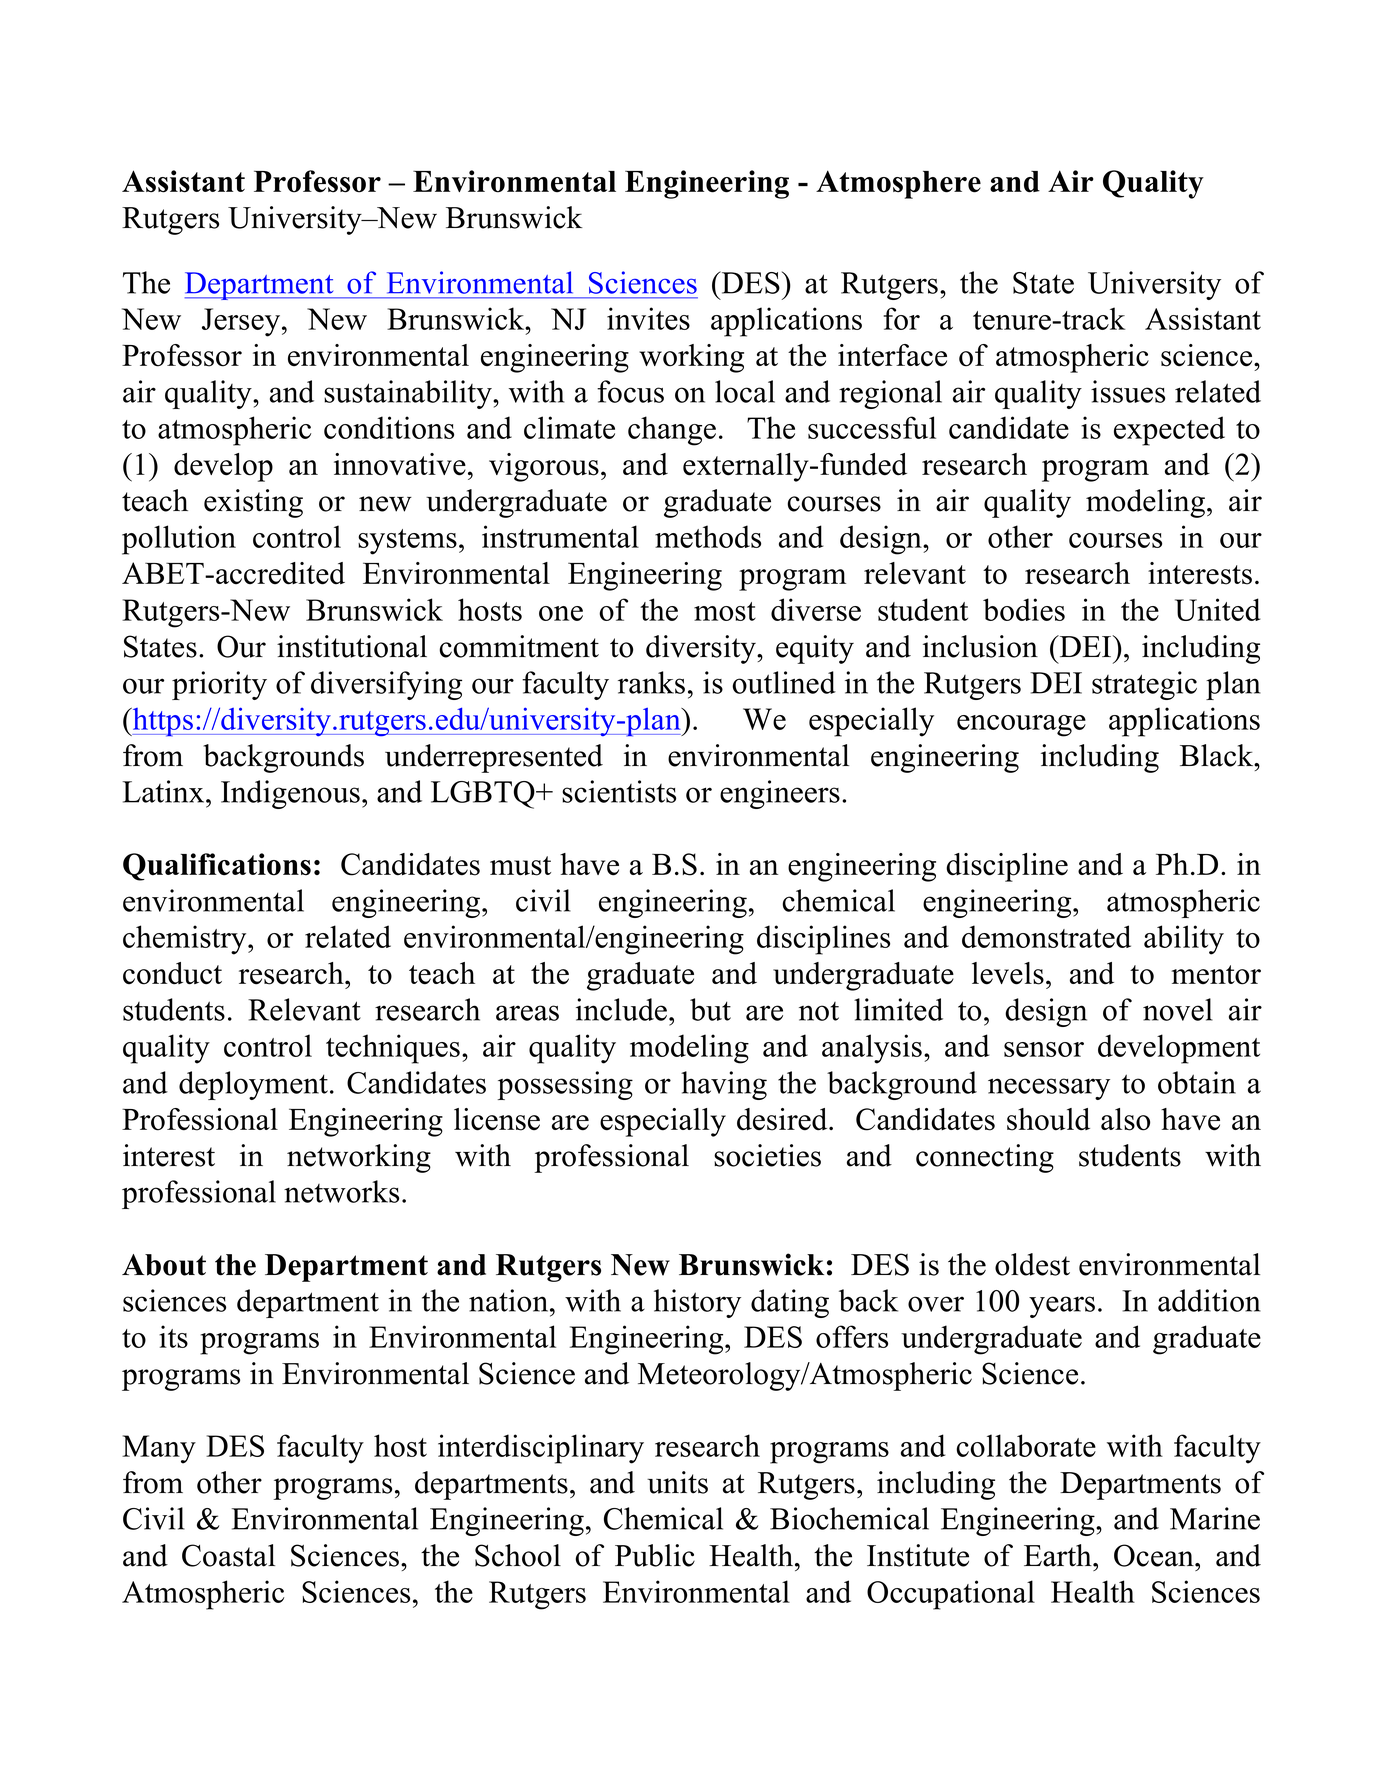  What do you see at coordinates (1024, 609) in the screenshot?
I see `bodies` at bounding box center [1024, 609].
